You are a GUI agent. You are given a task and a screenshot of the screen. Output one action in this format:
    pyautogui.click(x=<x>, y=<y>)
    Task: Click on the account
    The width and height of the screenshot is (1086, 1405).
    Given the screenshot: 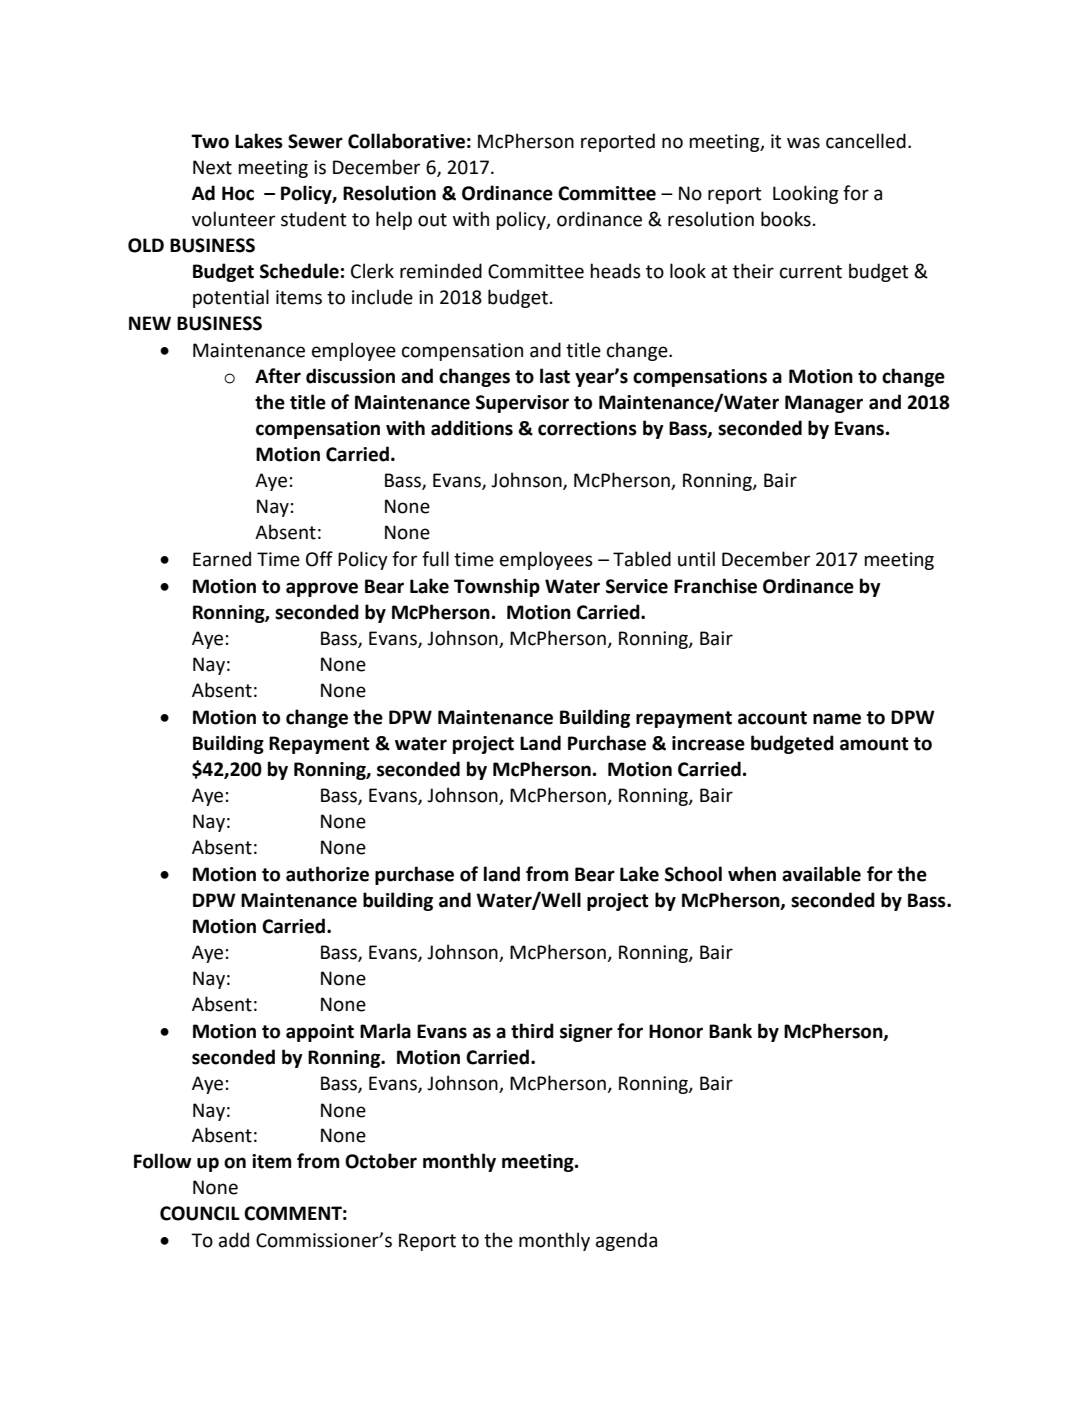 What is the action you would take?
    pyautogui.click(x=772, y=718)
